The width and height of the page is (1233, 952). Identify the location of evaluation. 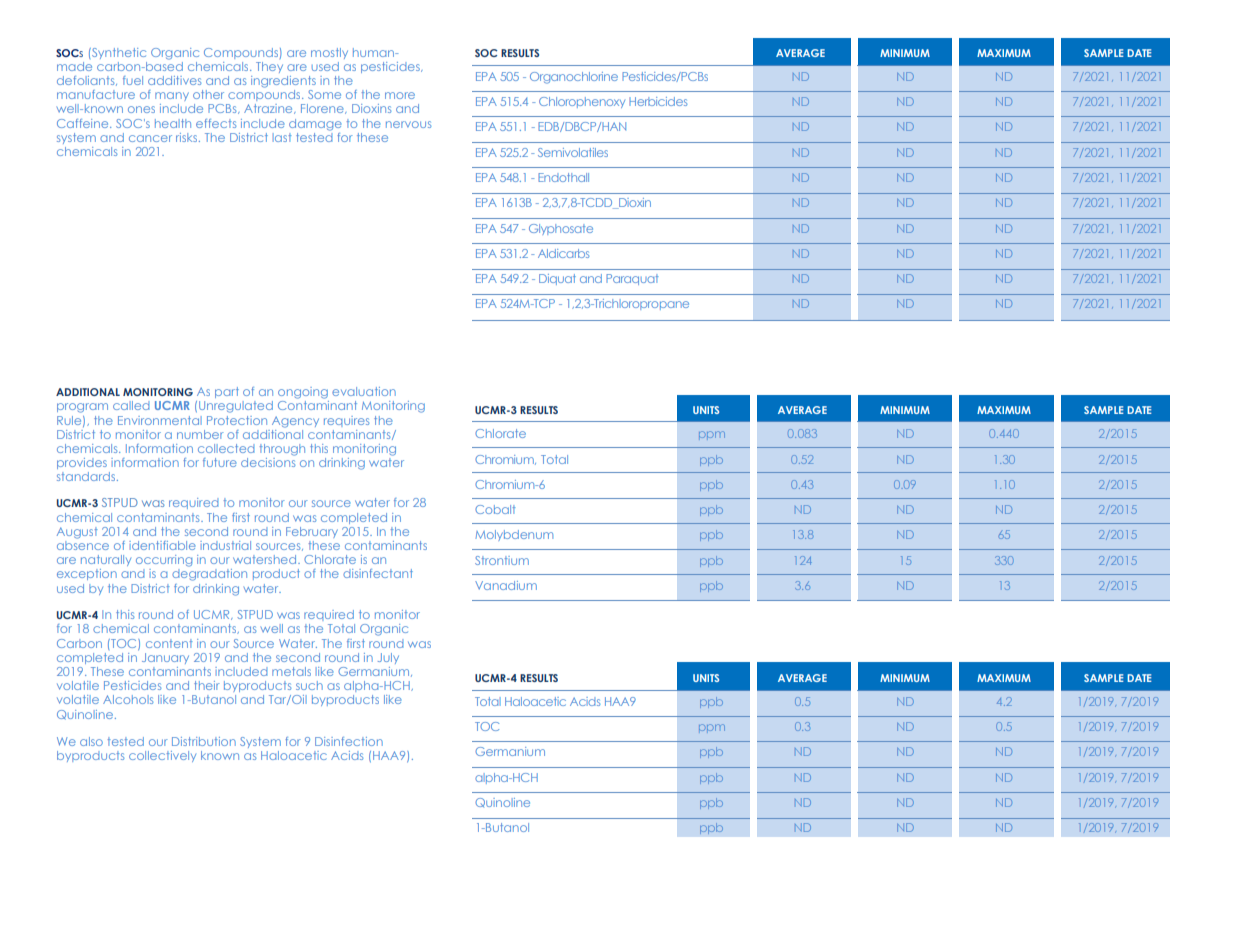
(364, 391).
